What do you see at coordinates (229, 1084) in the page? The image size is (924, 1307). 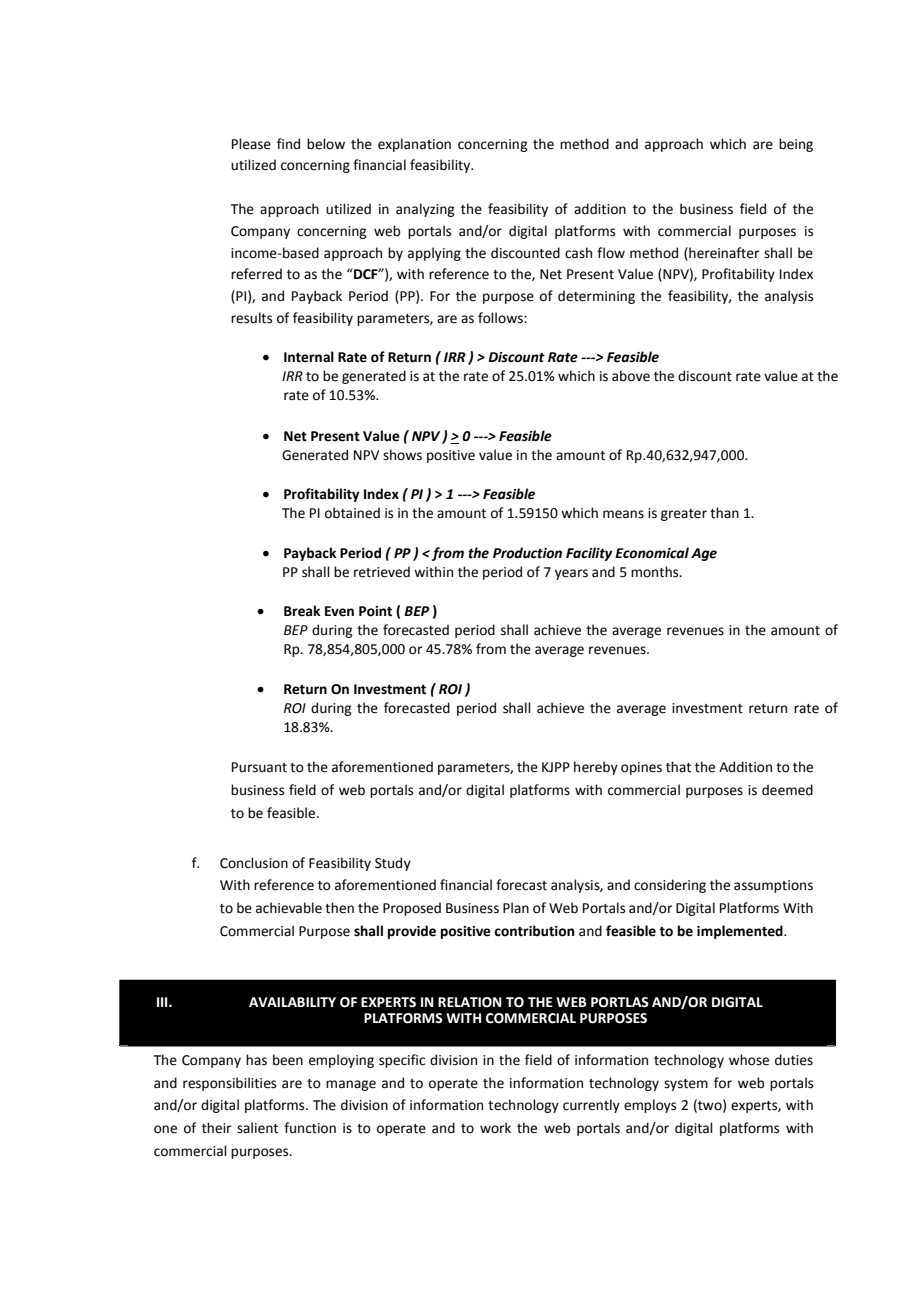 I see `responsibilities` at bounding box center [229, 1084].
